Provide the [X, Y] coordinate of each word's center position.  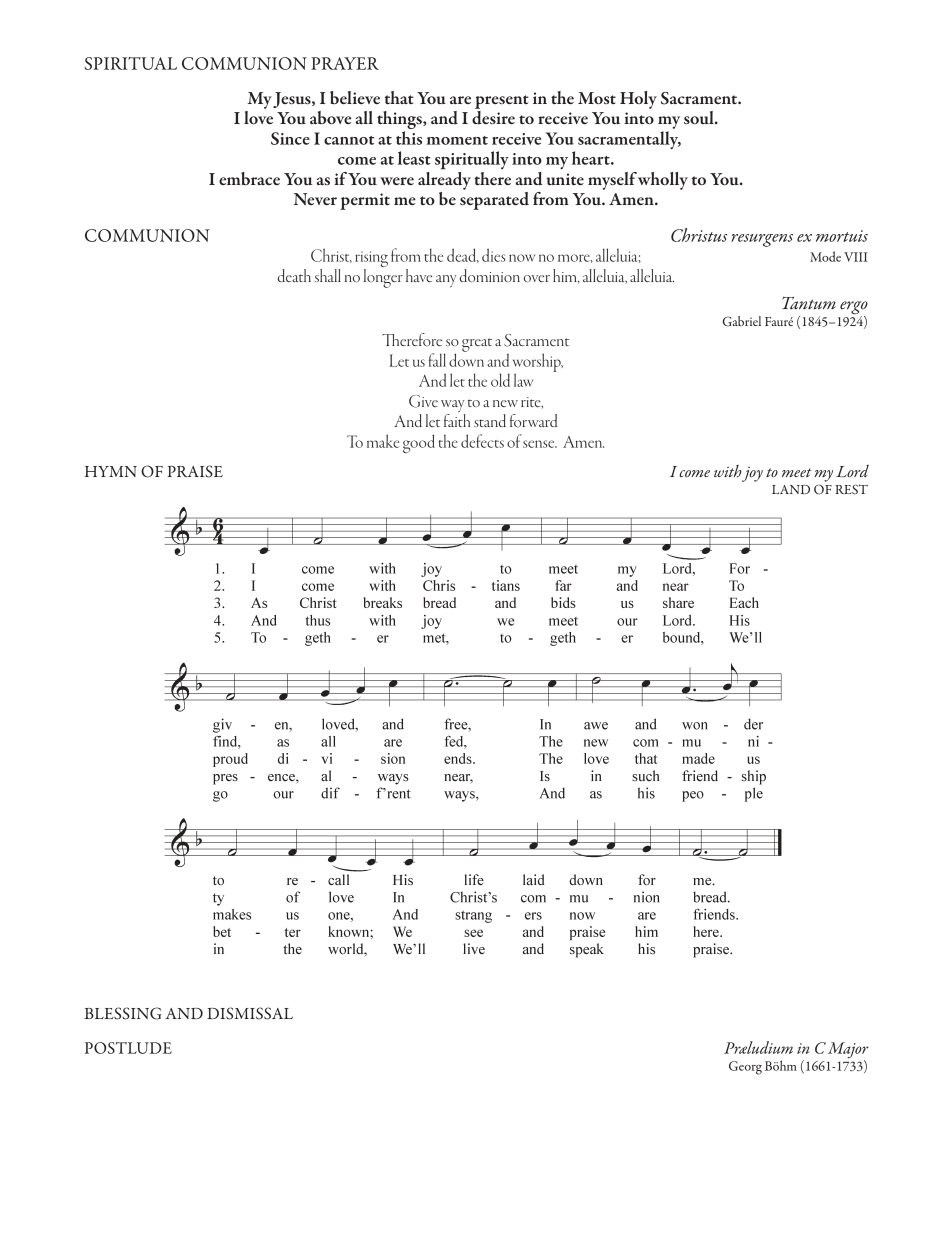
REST [851, 489]
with [728, 471]
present [502, 102]
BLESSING [123, 1013]
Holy [638, 100]
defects [482, 441]
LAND [791, 489]
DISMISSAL [250, 1013]
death [294, 275]
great [477, 345]
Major [848, 1051]
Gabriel [742, 321]
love [258, 116]
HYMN [111, 471]
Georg [745, 1068]
